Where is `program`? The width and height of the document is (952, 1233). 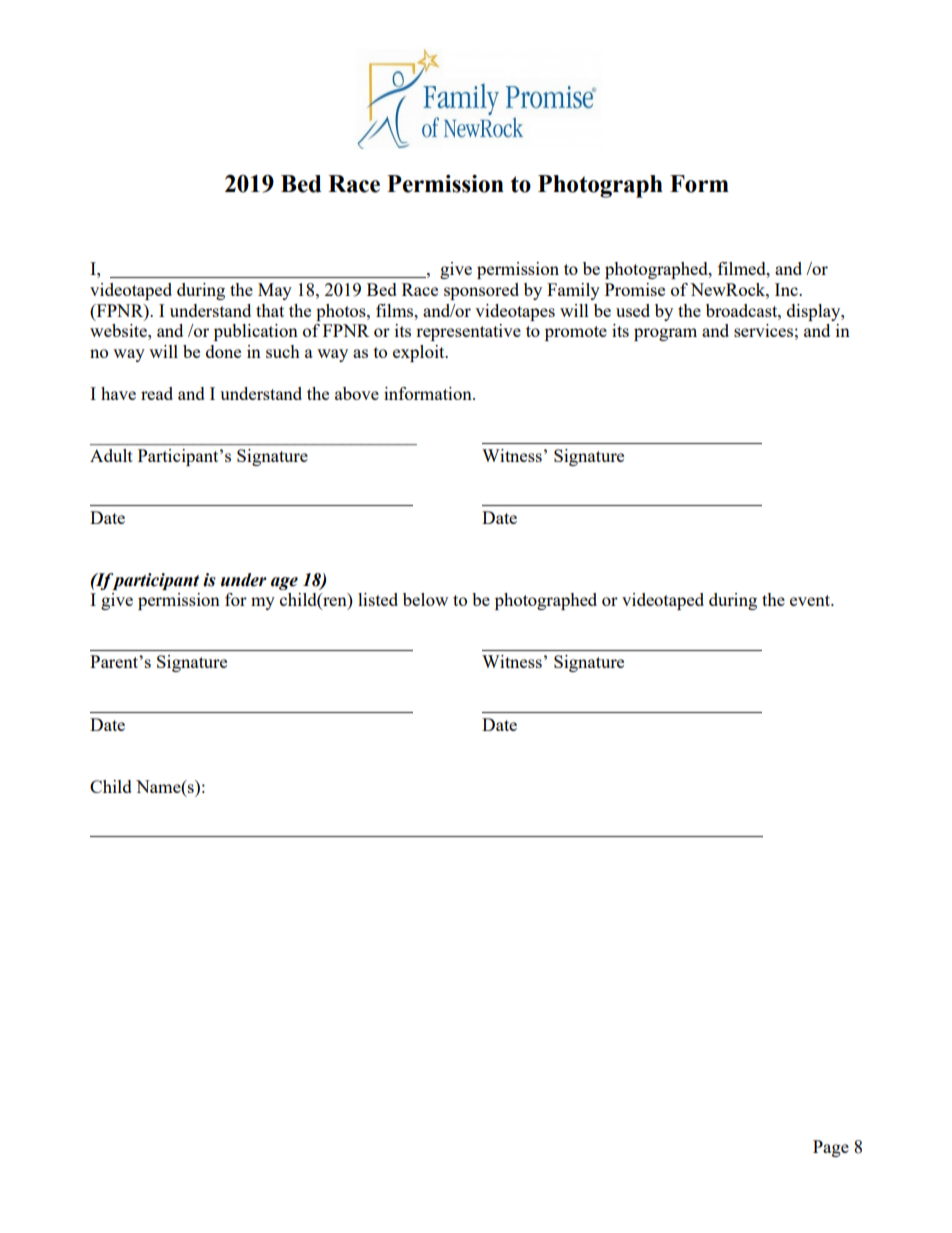 program is located at coordinates (665, 334).
